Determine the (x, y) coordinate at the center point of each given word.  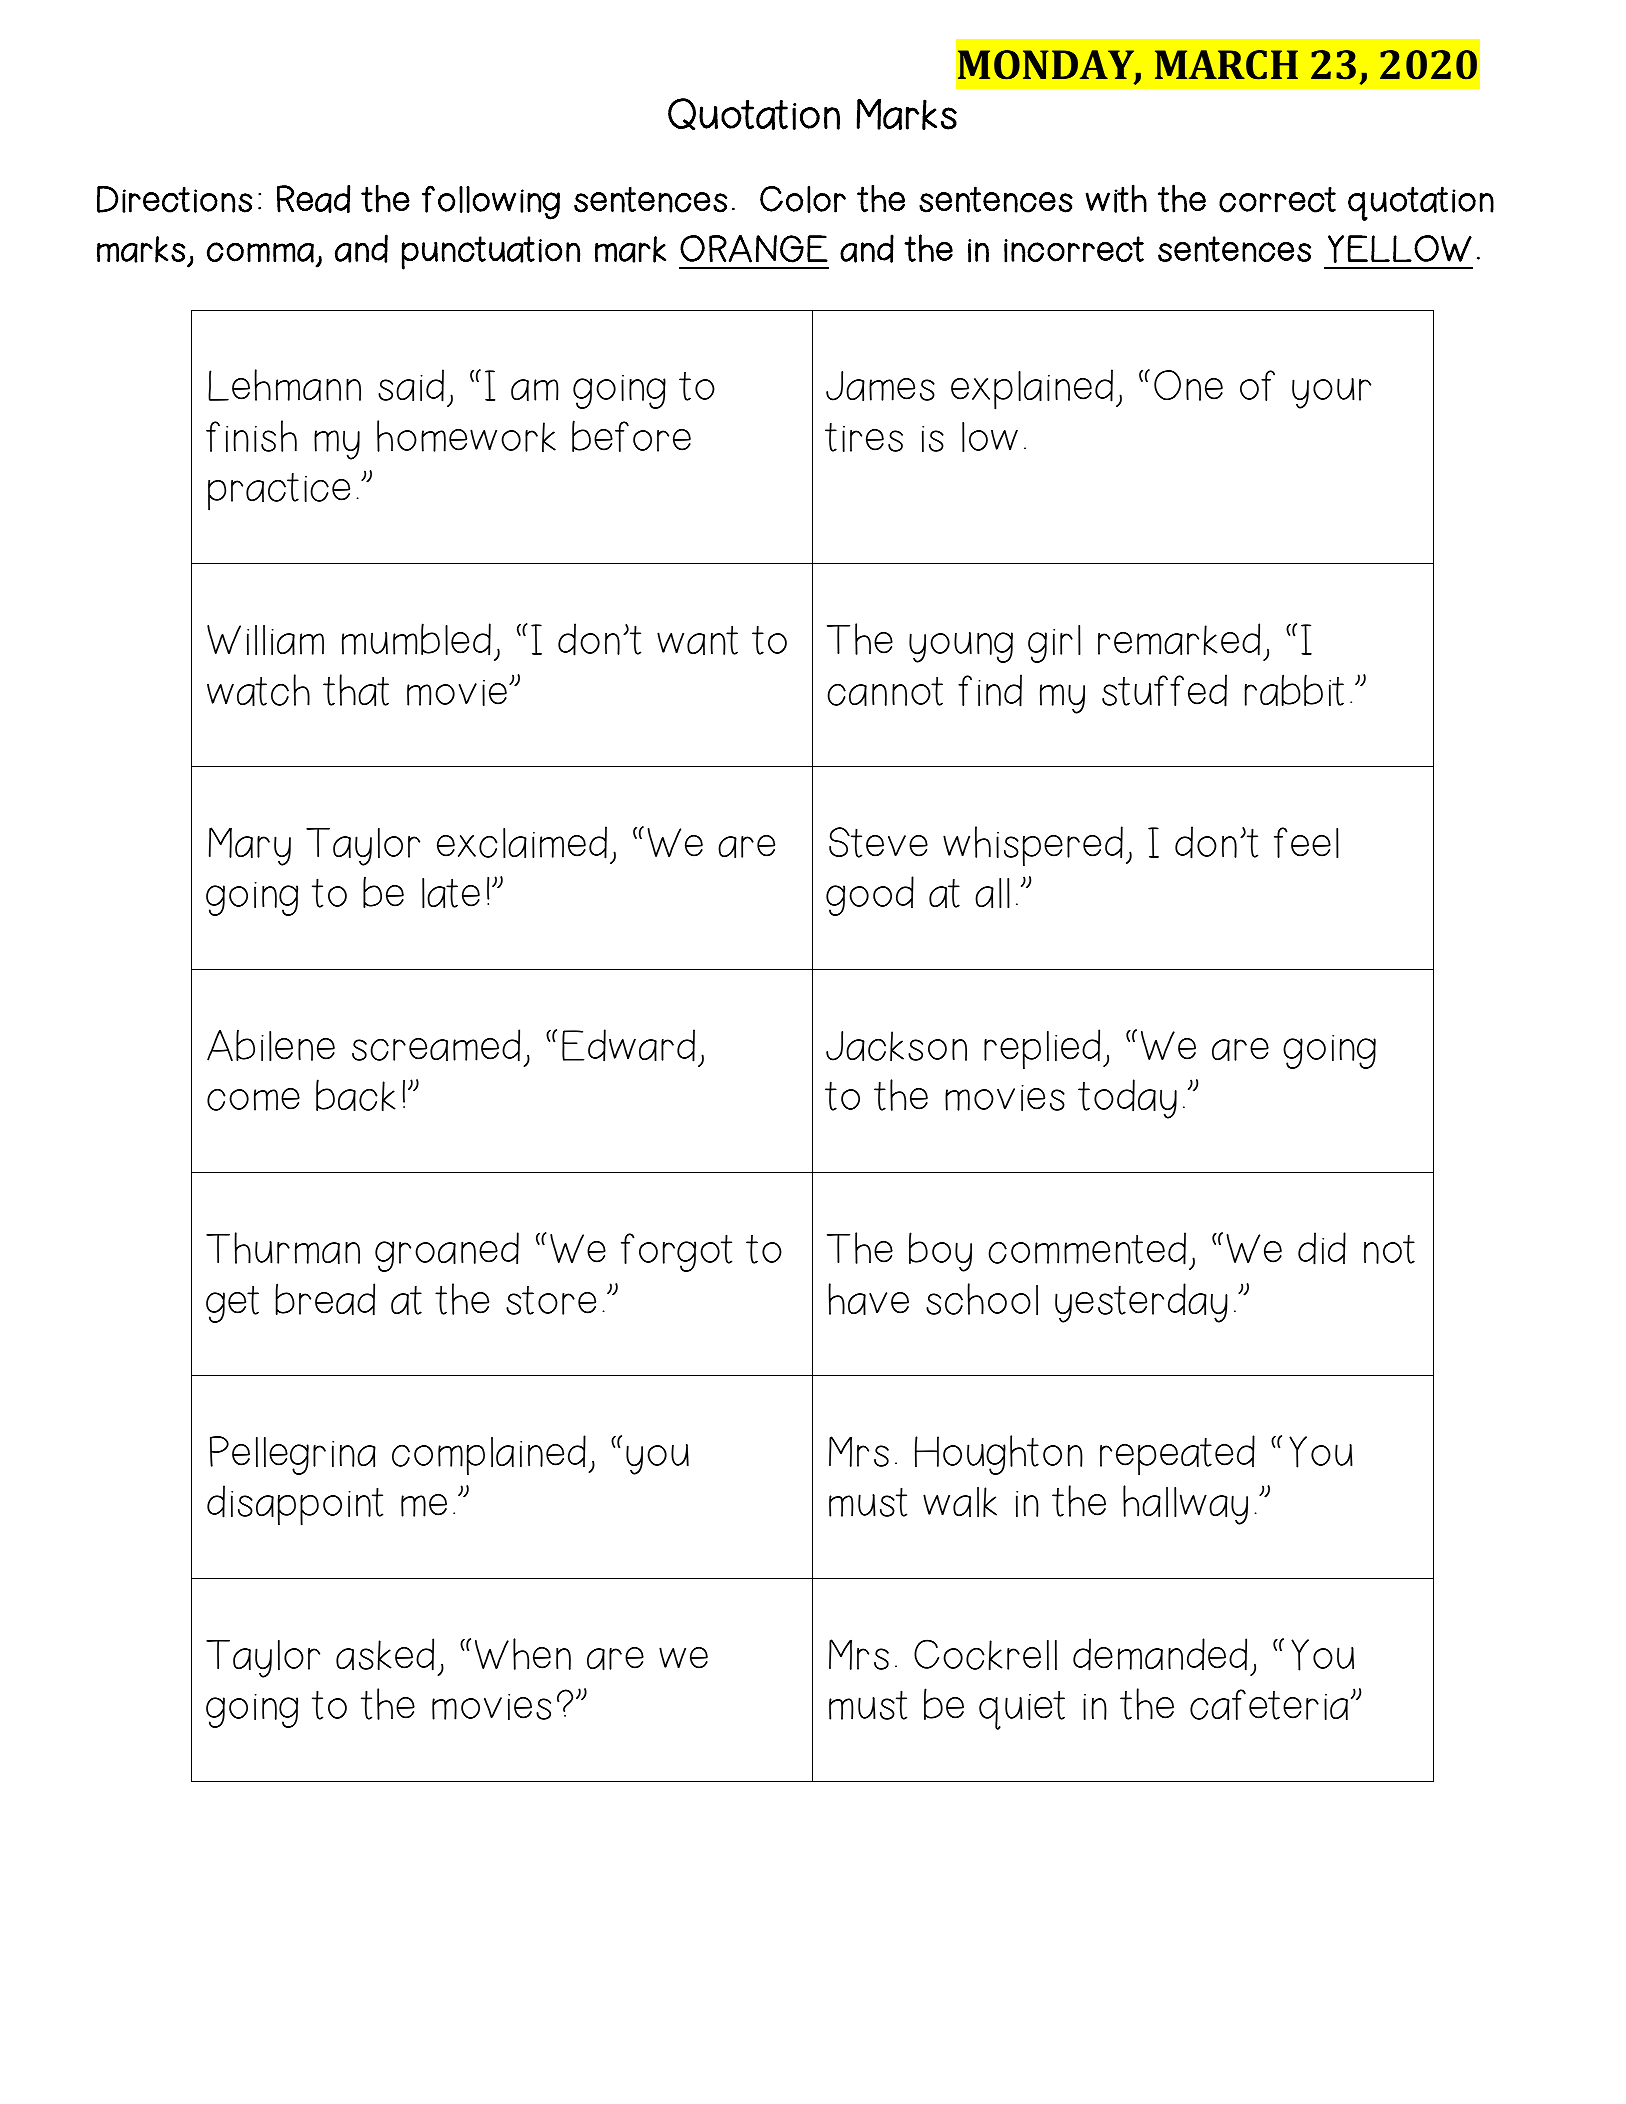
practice (279, 491)
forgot (676, 1252)
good (870, 896)
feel (1306, 842)
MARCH (1226, 65)
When (523, 1654)
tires (864, 437)
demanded (1160, 1654)
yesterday (1141, 1303)
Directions (174, 199)
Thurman (283, 1248)
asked (385, 1654)
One (1188, 385)
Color (803, 199)
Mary (250, 846)
